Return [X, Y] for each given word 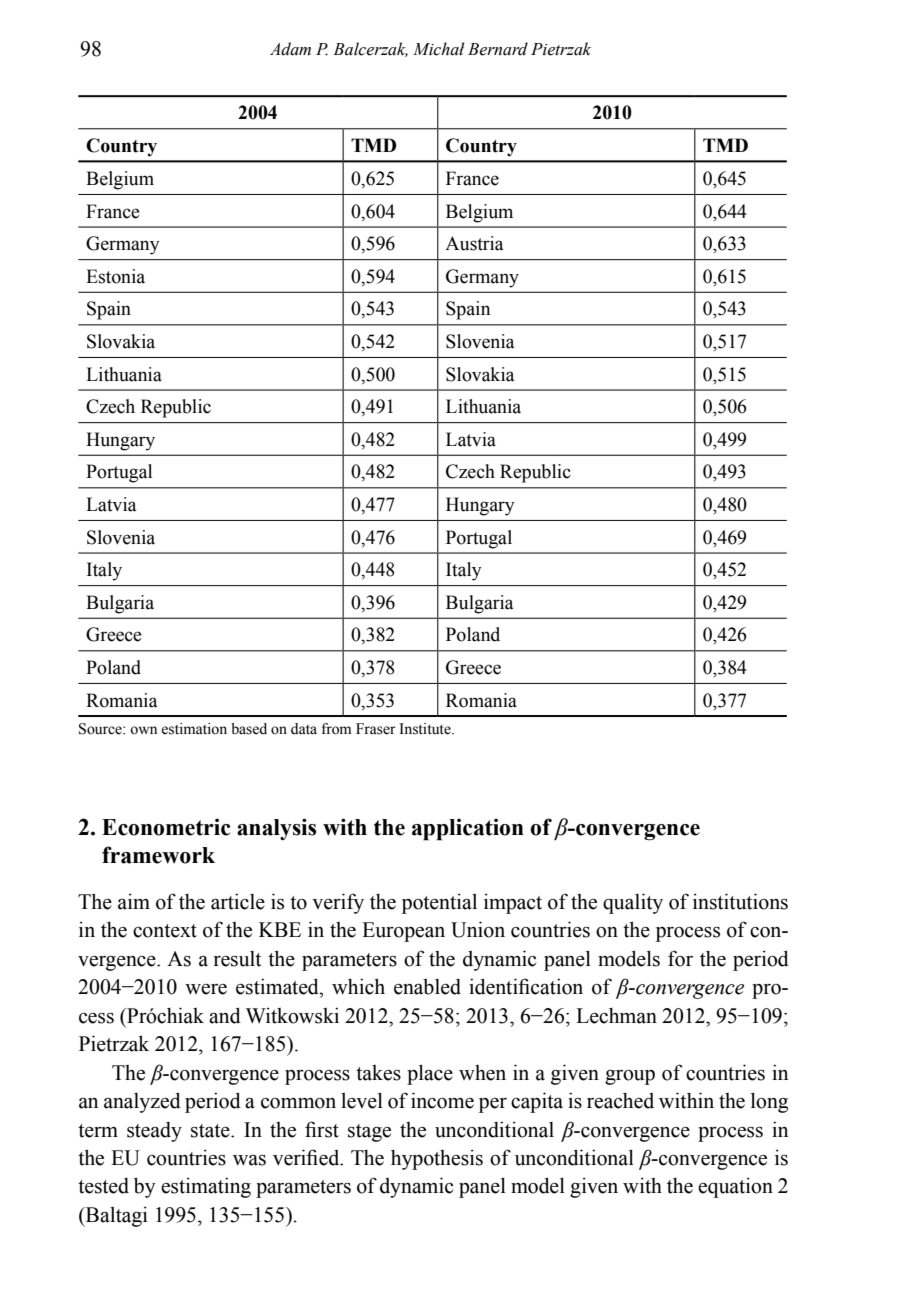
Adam [290, 49]
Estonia [115, 276]
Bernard [498, 49]
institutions [740, 901]
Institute [426, 729]
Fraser [376, 729]
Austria [474, 243]
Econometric [166, 827]
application [468, 829]
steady [154, 1132]
